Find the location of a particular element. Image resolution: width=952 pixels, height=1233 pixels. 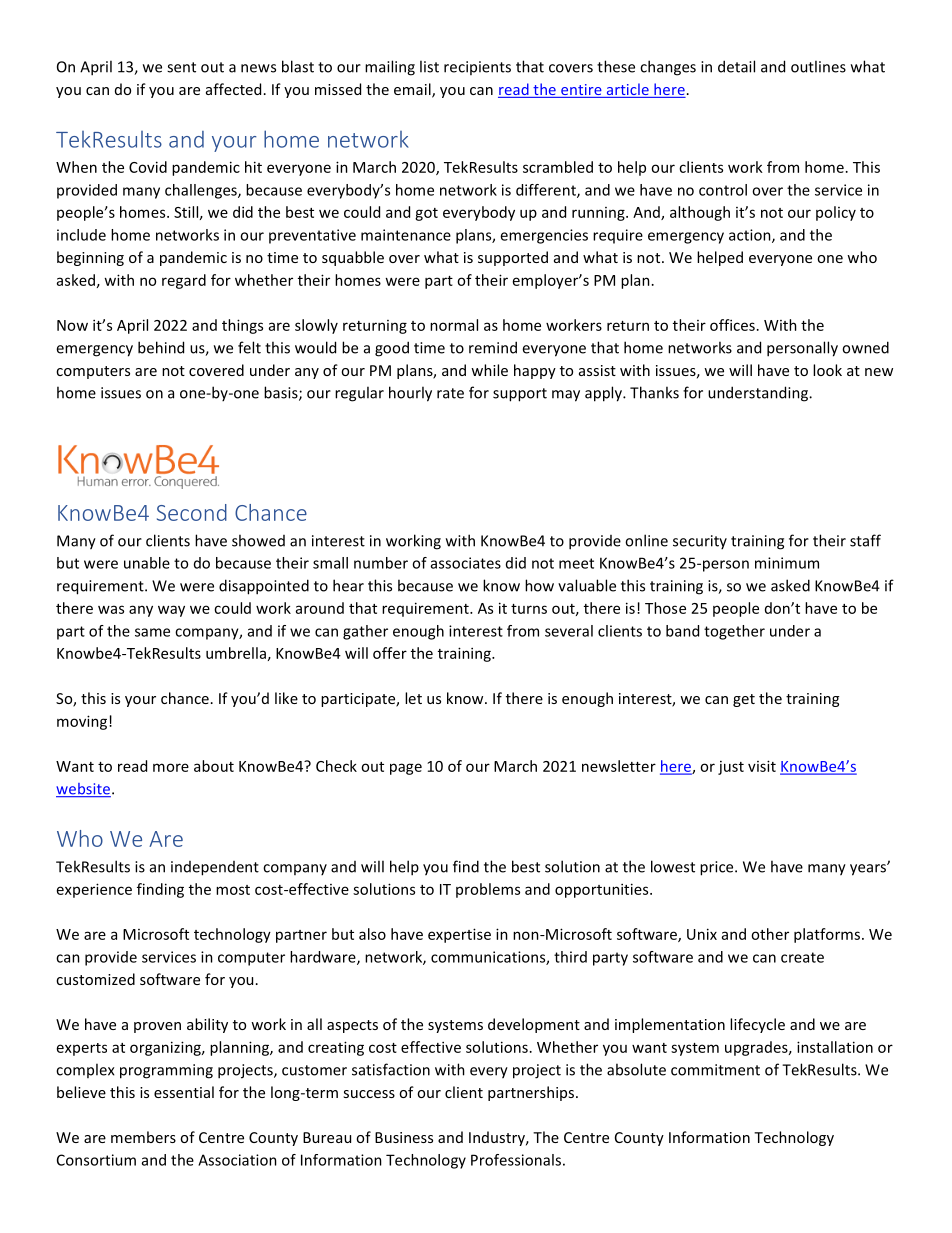

problems is located at coordinates (488, 890).
